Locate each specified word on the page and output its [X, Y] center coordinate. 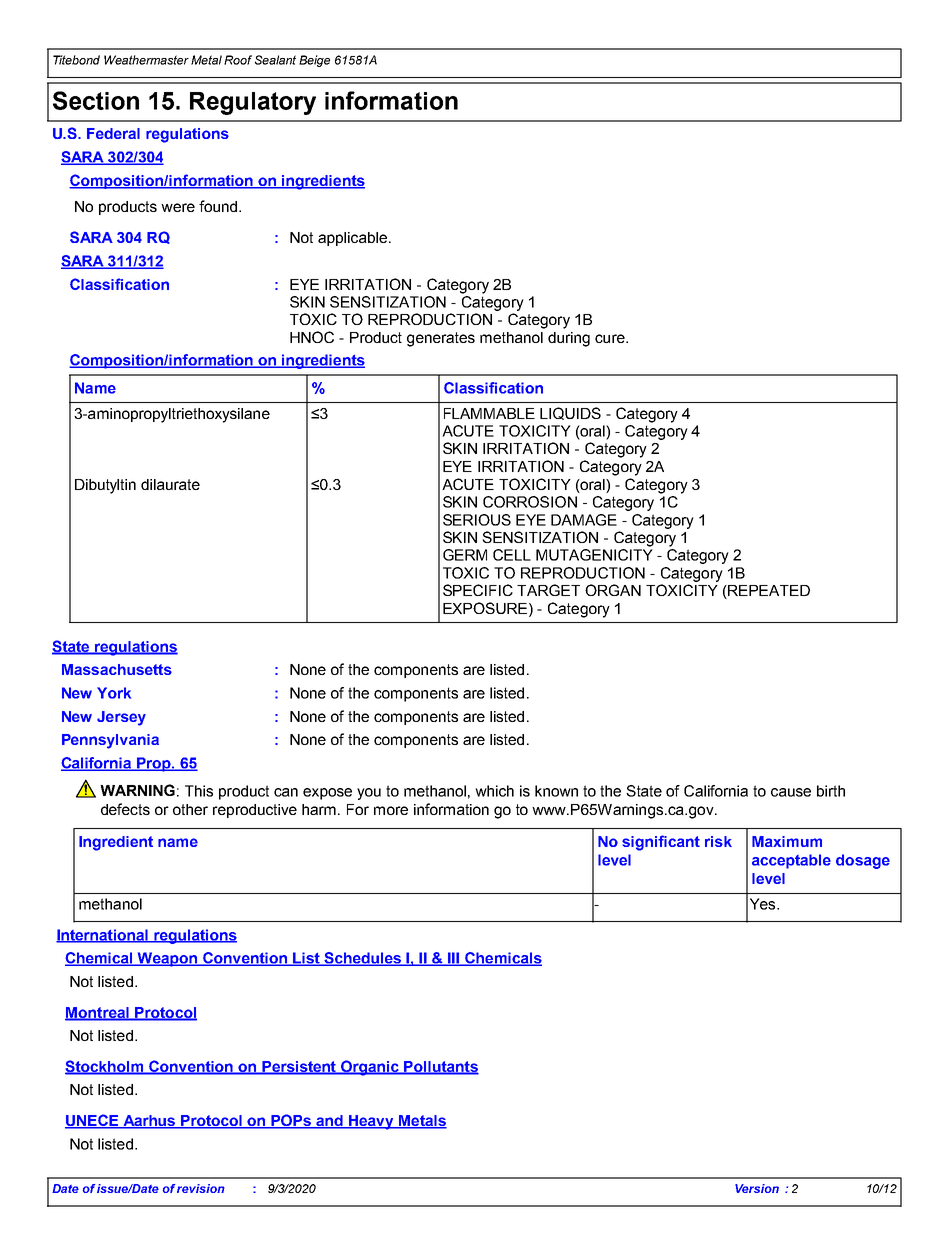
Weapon [168, 959]
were [178, 207]
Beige [314, 61]
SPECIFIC [478, 590]
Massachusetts [117, 669]
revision [201, 1188]
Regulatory [253, 103]
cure [611, 338]
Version [757, 1188]
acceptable [791, 861]
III [454, 959]
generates [441, 339]
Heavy [371, 1122]
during [569, 339]
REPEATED [768, 592]
